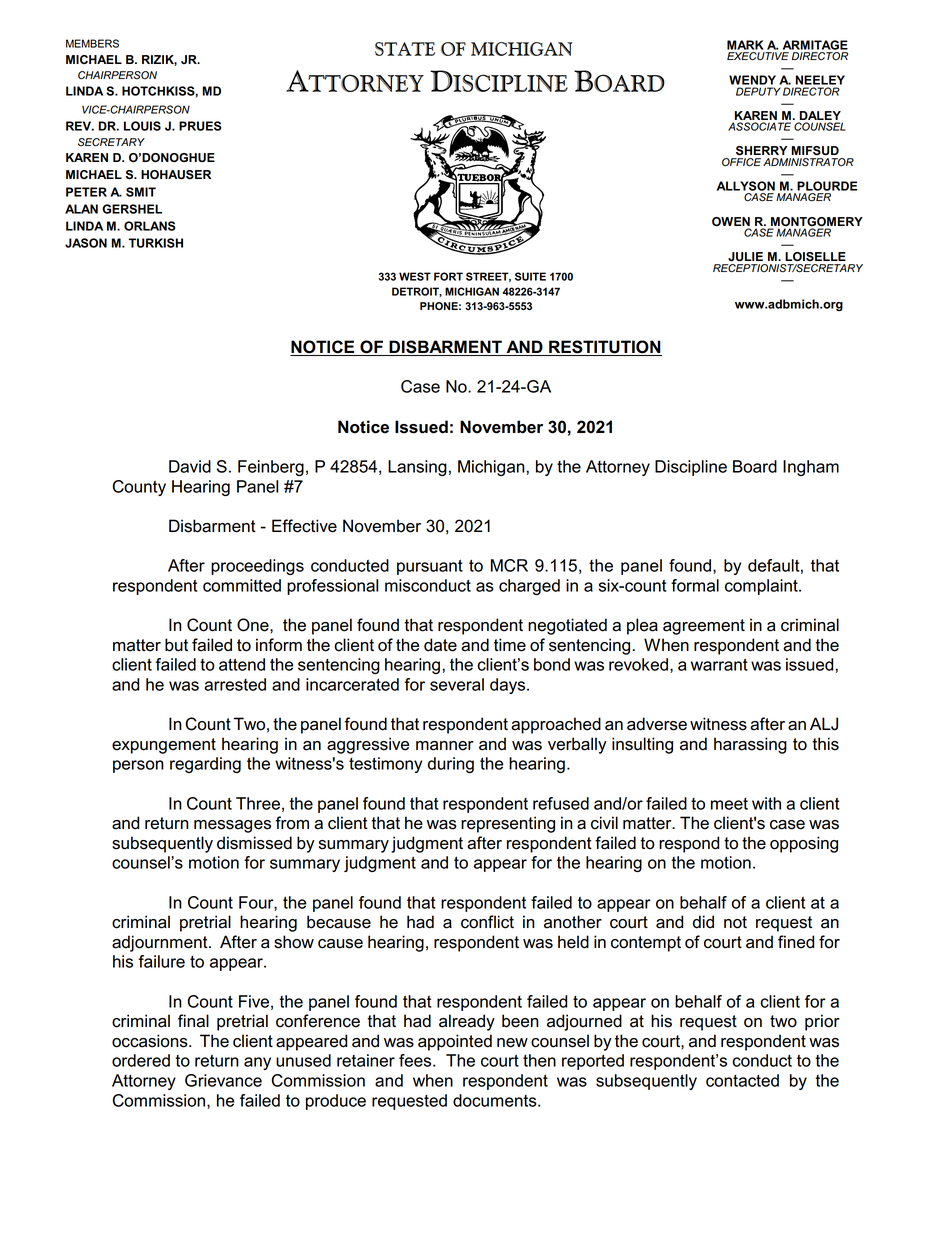 The width and height of the page is (952, 1233). What do you see at coordinates (430, 567) in the page?
I see `pursuant` at bounding box center [430, 567].
